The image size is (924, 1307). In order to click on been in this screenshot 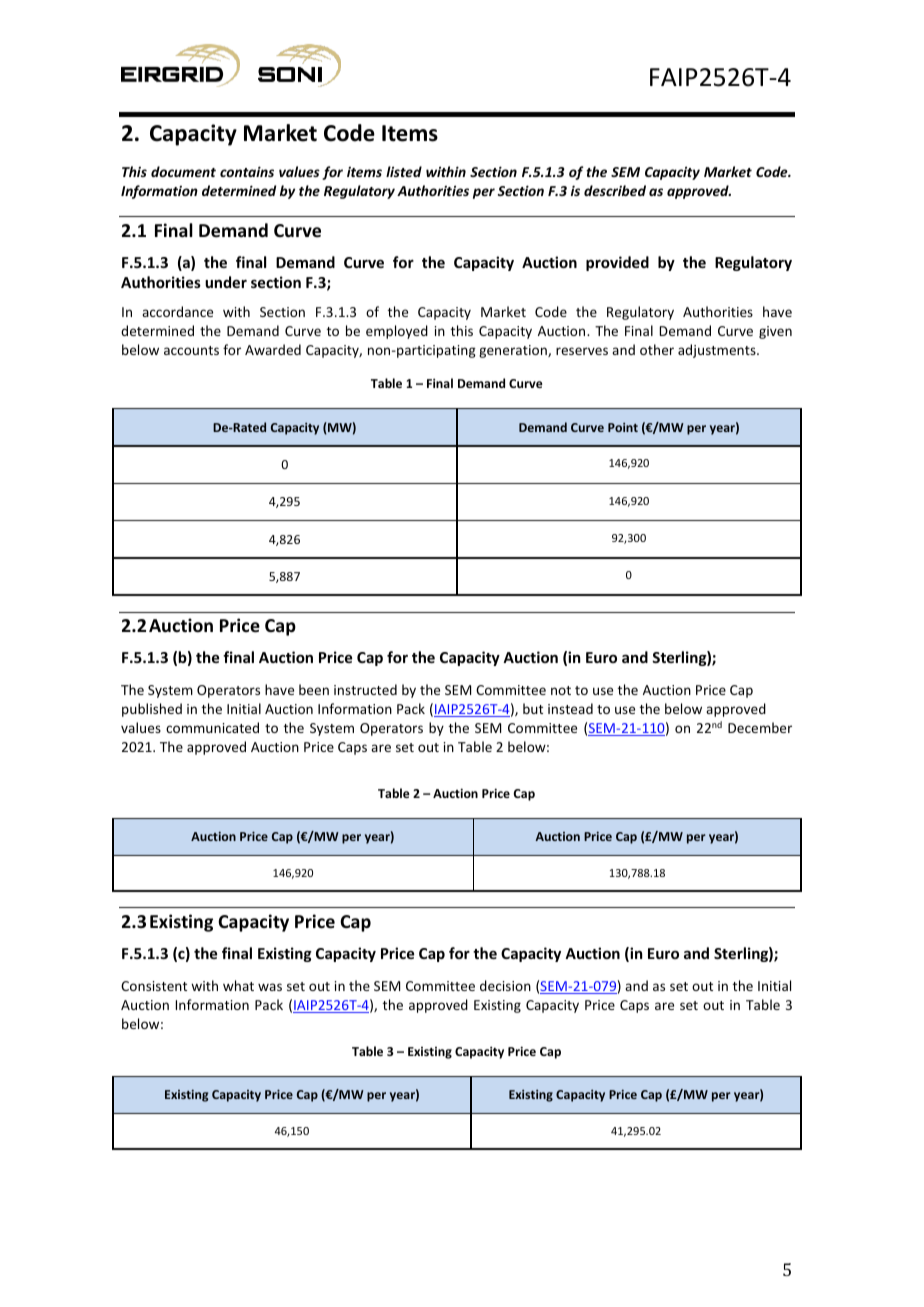, I will do `click(314, 689)`.
